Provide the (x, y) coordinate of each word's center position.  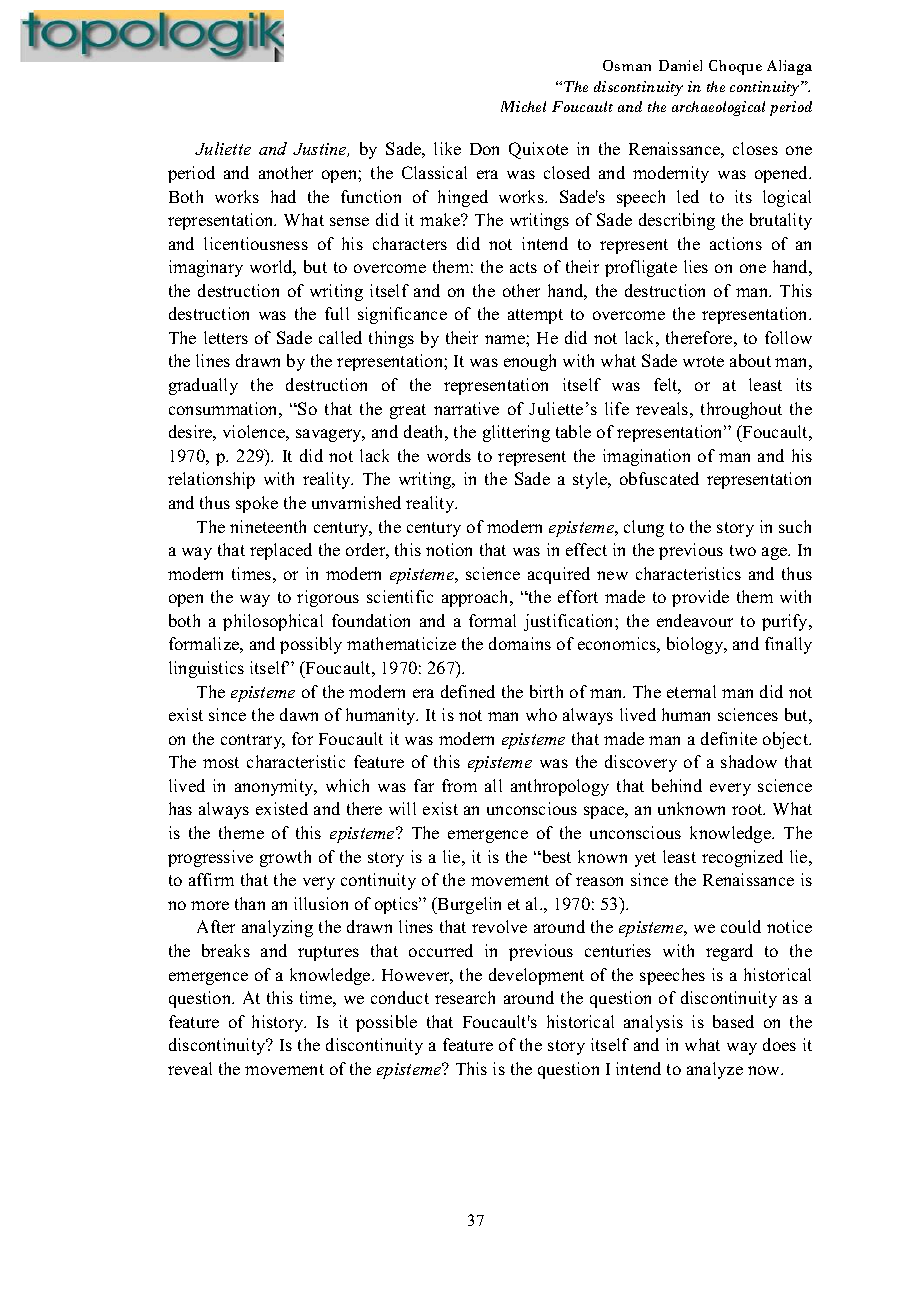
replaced (281, 551)
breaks (226, 950)
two (743, 550)
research (465, 997)
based (733, 1021)
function (371, 196)
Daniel (680, 65)
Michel (523, 106)
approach (477, 598)
